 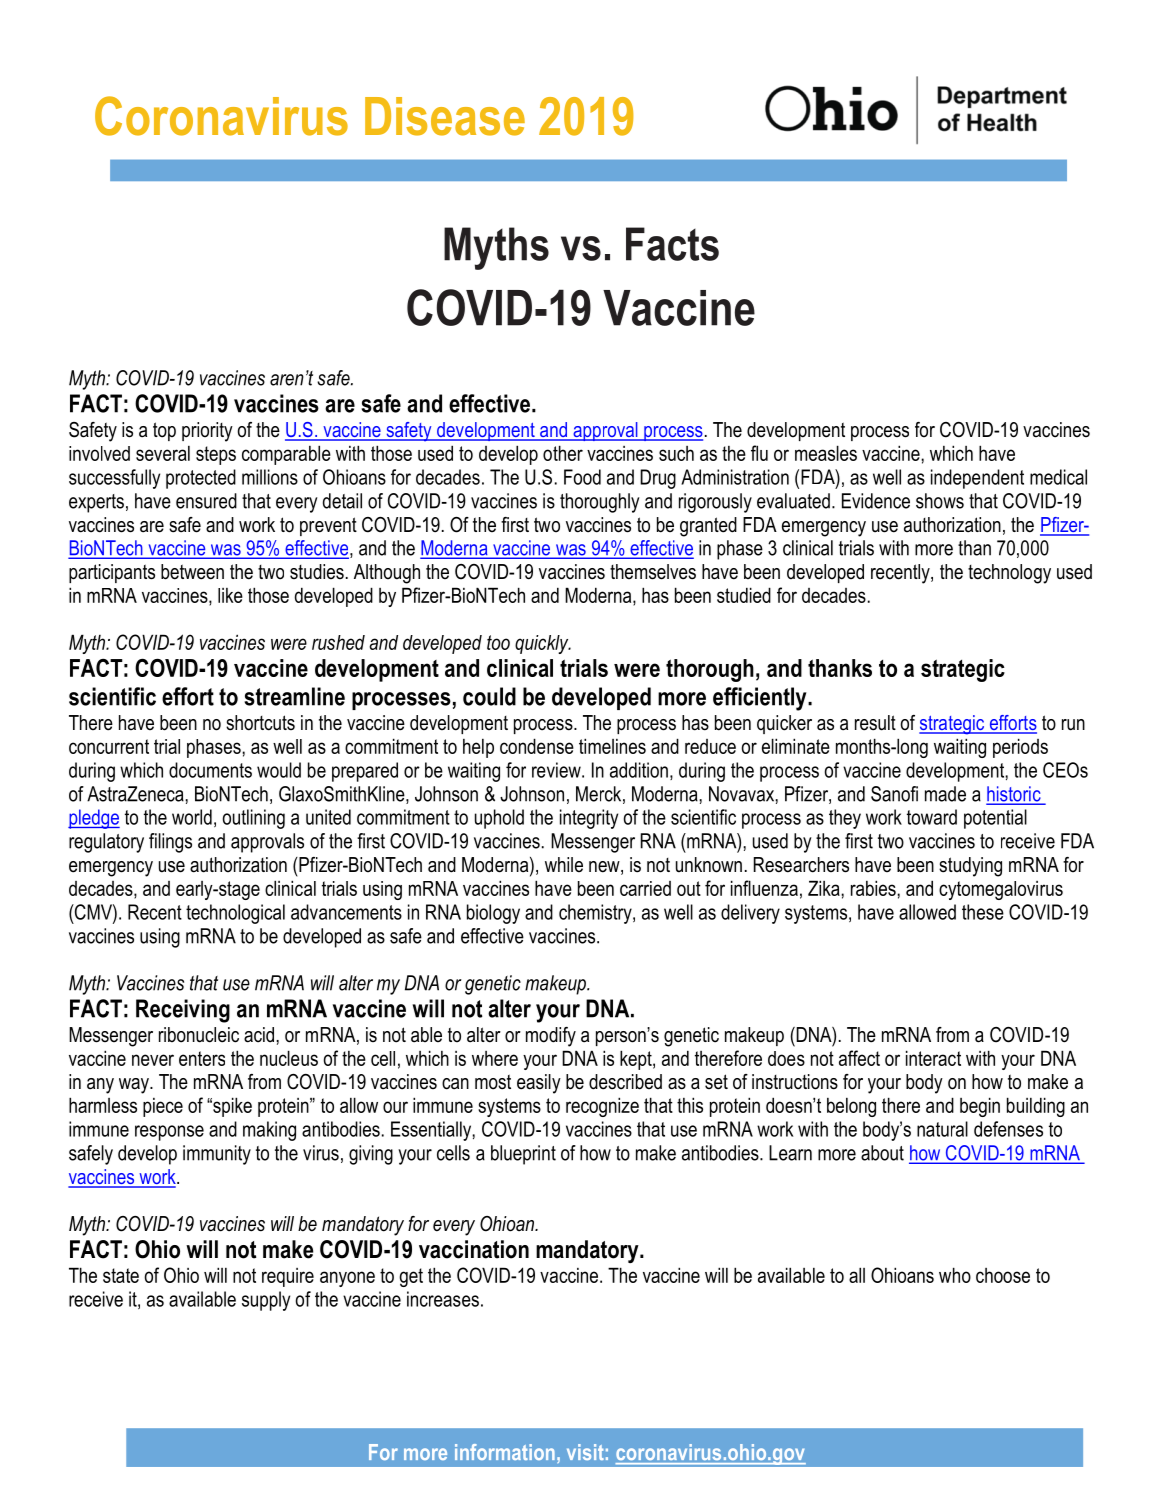 What do you see at coordinates (266, 1301) in the screenshot?
I see `supply` at bounding box center [266, 1301].
